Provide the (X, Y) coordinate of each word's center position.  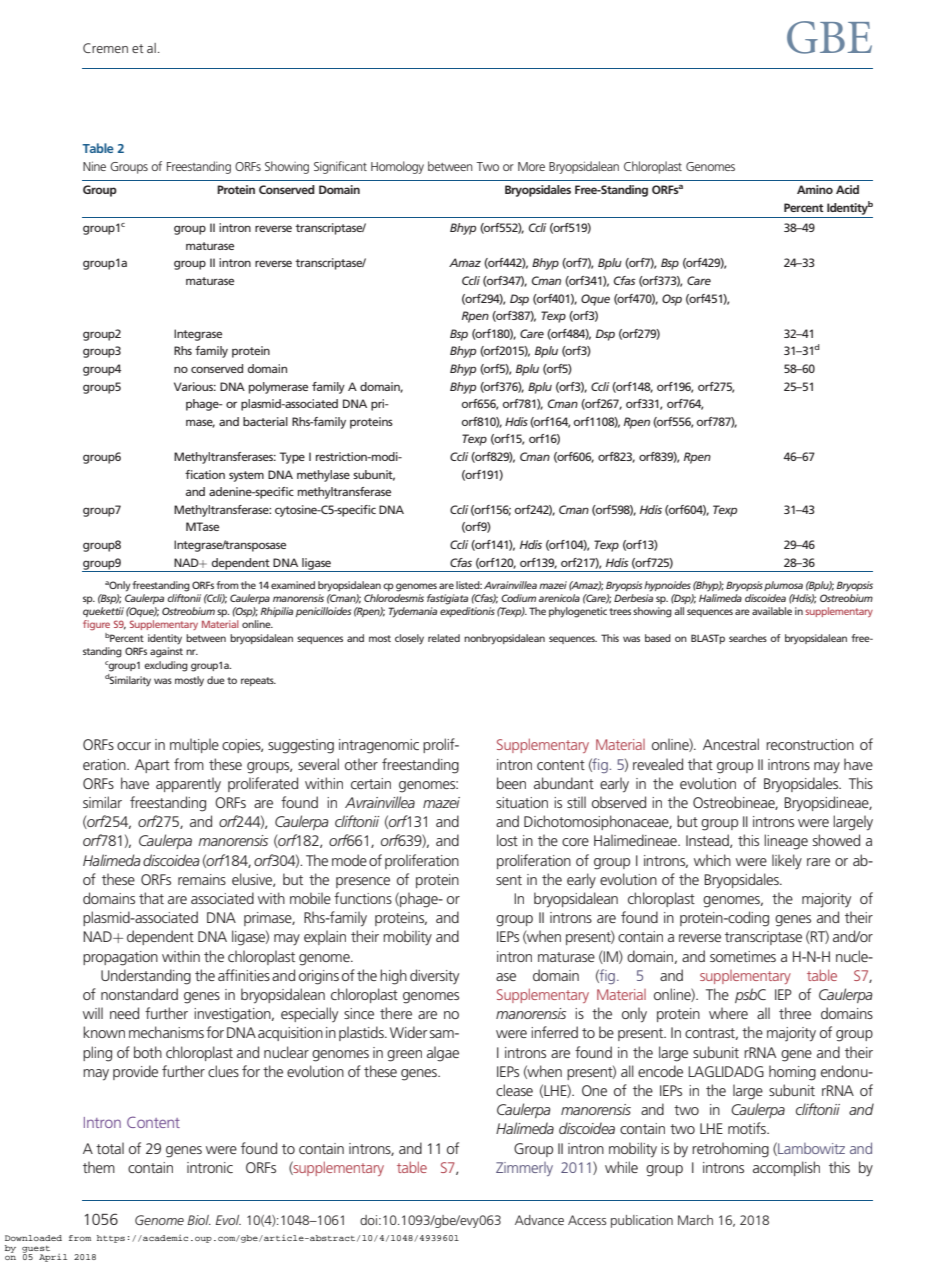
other (361, 764)
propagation (120, 958)
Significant (340, 167)
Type (292, 458)
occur (134, 746)
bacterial (265, 421)
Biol (199, 1220)
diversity (434, 976)
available (772, 611)
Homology (397, 167)
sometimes (743, 956)
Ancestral (731, 744)
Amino (815, 189)
